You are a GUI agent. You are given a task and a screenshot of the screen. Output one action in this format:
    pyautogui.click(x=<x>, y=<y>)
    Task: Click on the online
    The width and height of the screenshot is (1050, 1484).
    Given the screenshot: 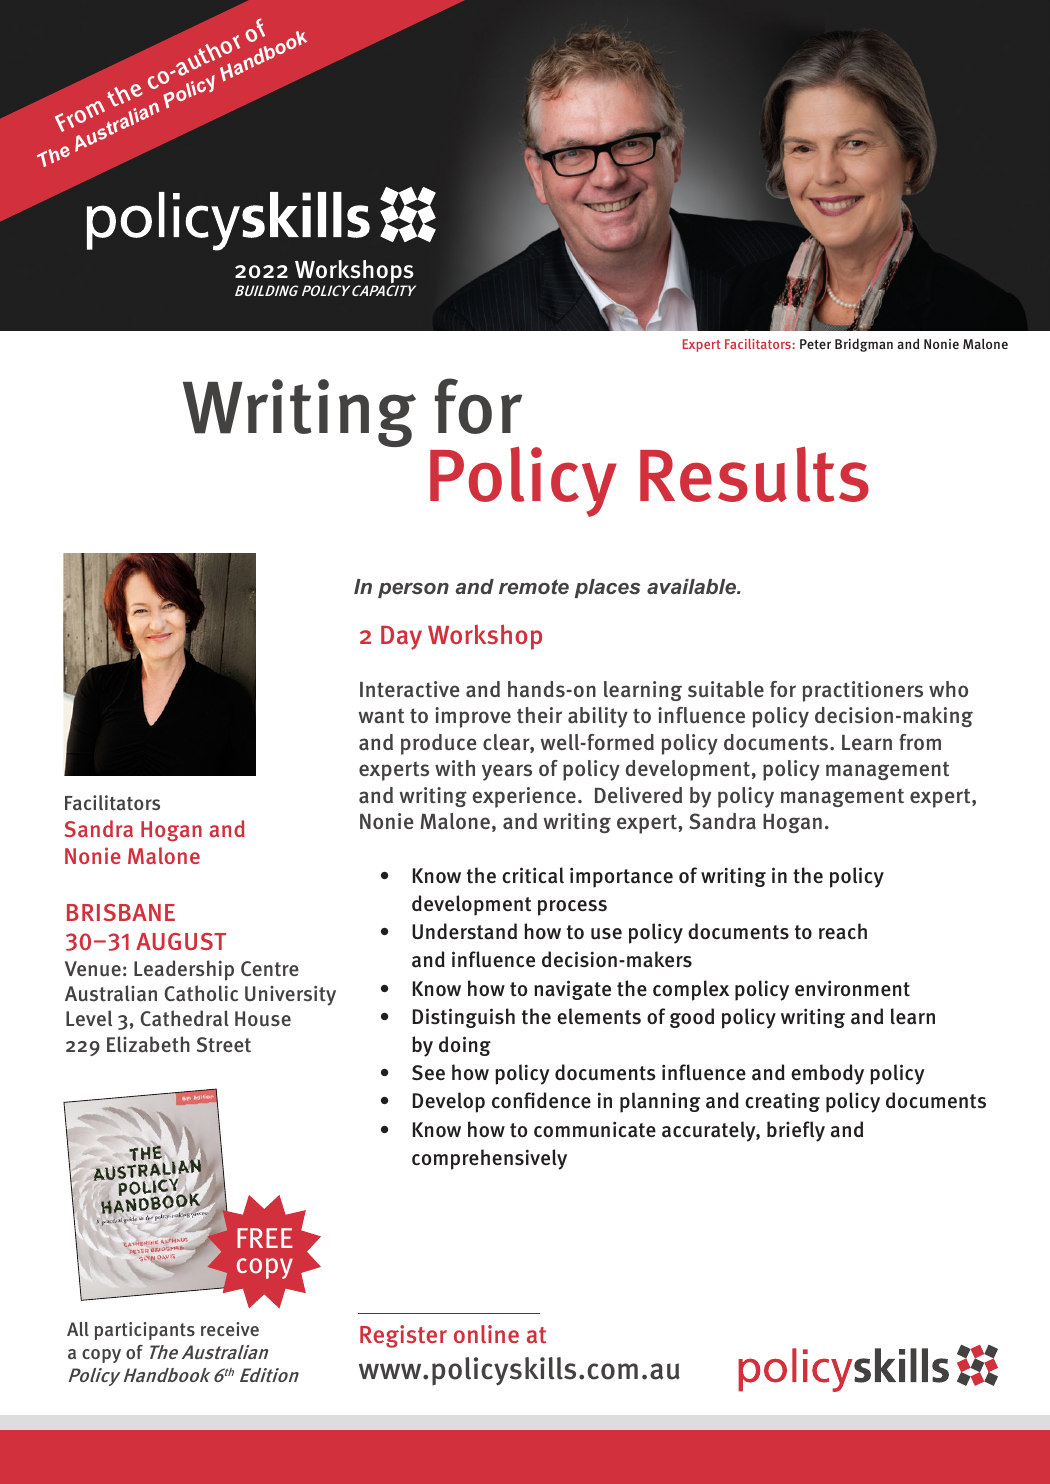 What is the action you would take?
    pyautogui.click(x=486, y=1334)
